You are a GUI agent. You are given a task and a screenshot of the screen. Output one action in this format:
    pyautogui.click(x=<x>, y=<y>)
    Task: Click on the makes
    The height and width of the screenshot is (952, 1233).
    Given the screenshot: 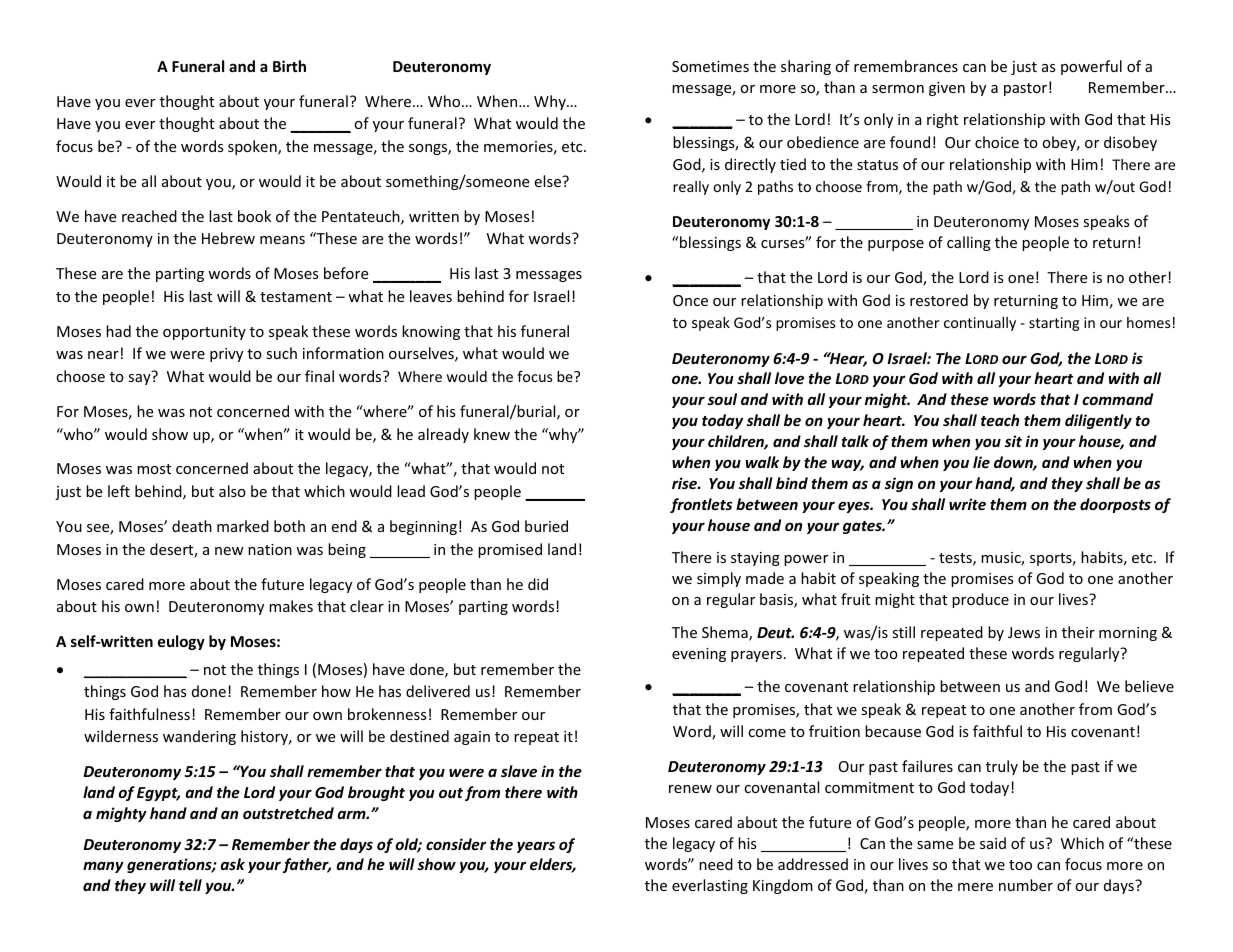 What is the action you would take?
    pyautogui.click(x=291, y=606)
